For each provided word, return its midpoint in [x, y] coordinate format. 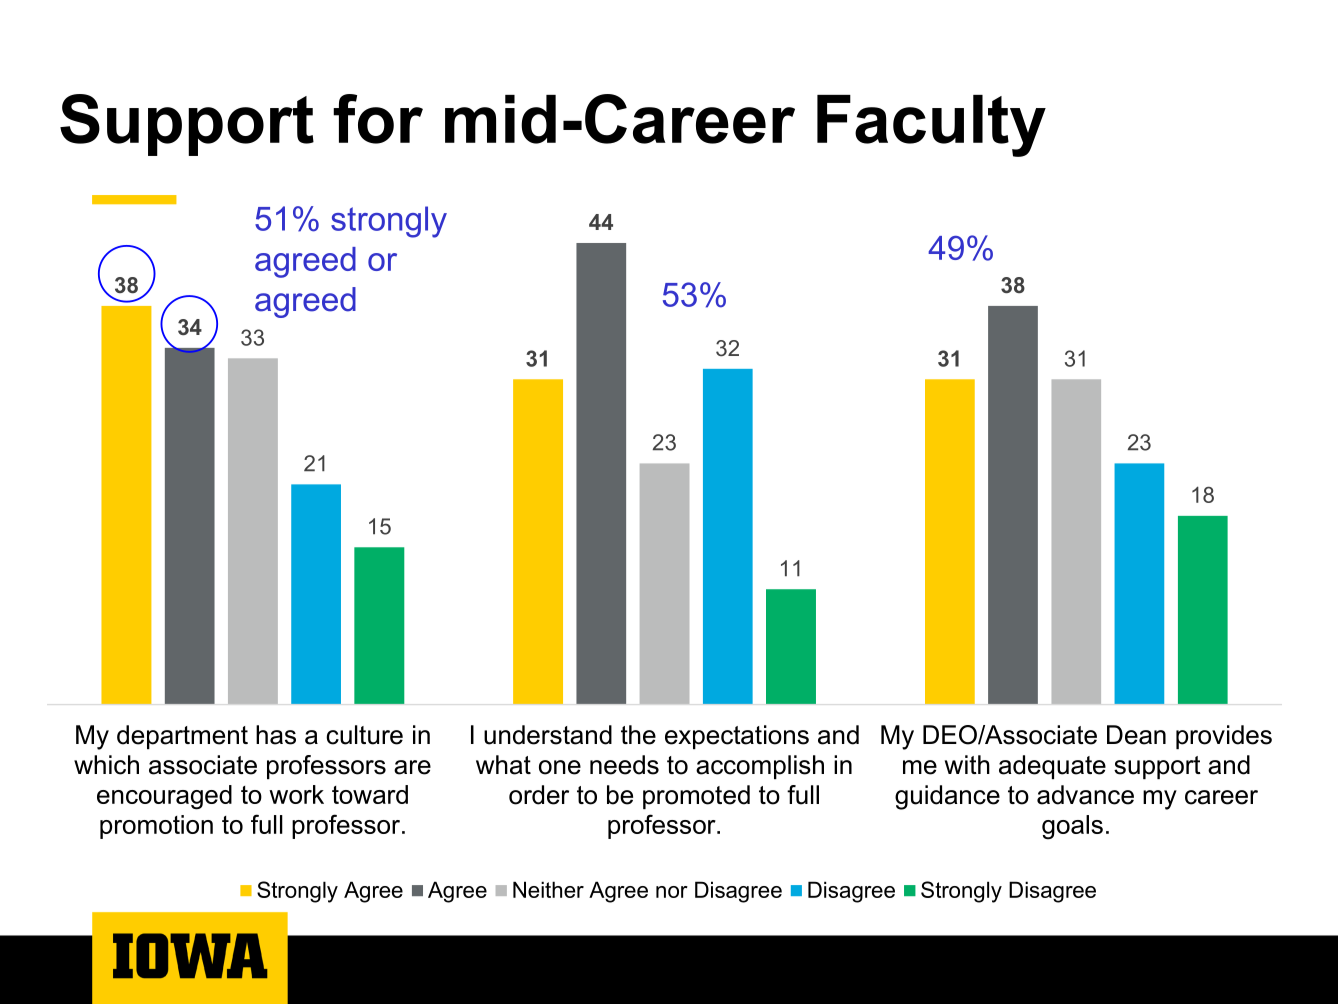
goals [1072, 827]
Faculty [931, 126]
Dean [1136, 735]
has [276, 735]
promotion [156, 827]
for [378, 119]
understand [548, 735]
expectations [737, 737]
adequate [1052, 767]
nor [672, 892]
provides [1224, 737]
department [182, 737]
